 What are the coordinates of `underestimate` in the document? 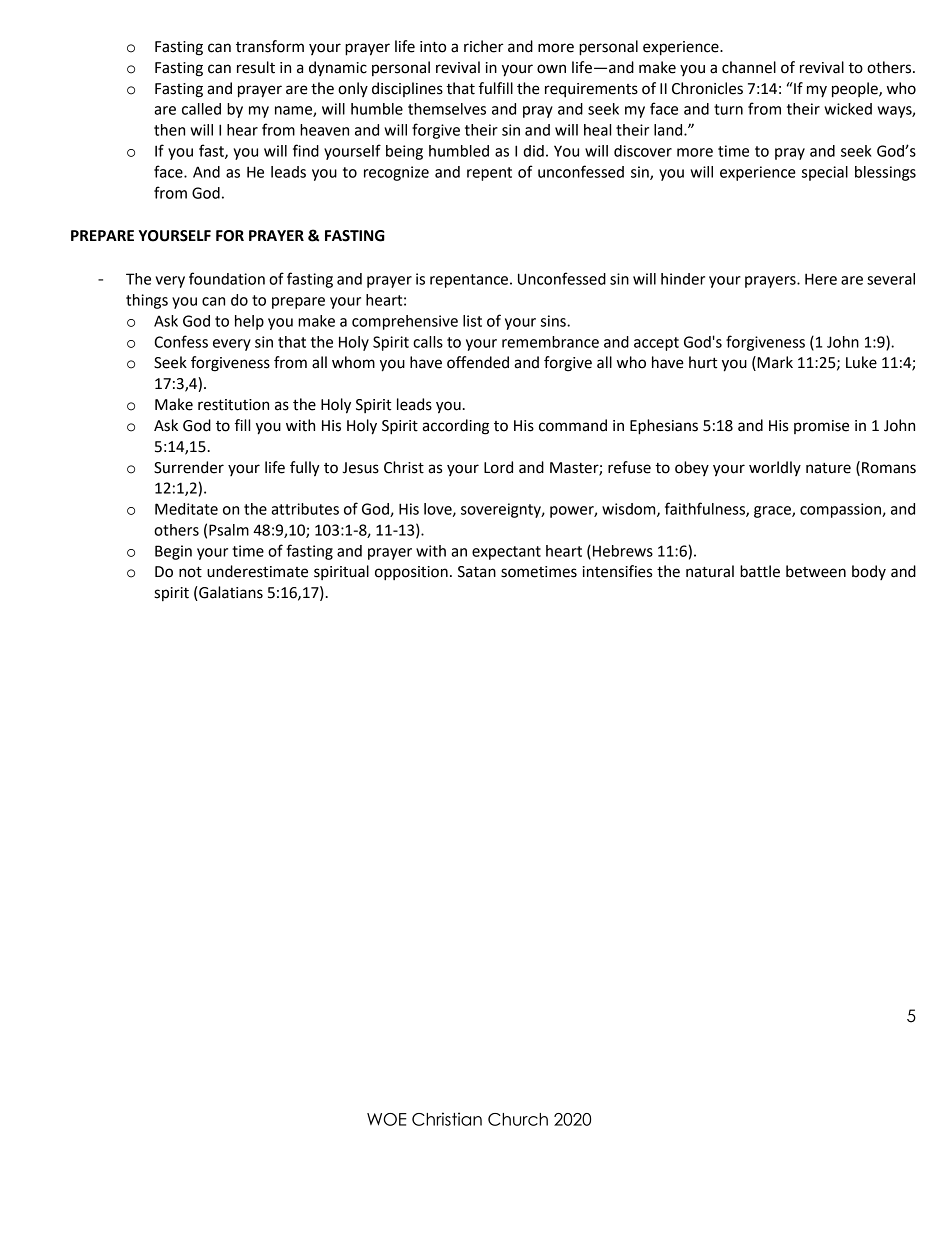 It's located at (257, 571).
